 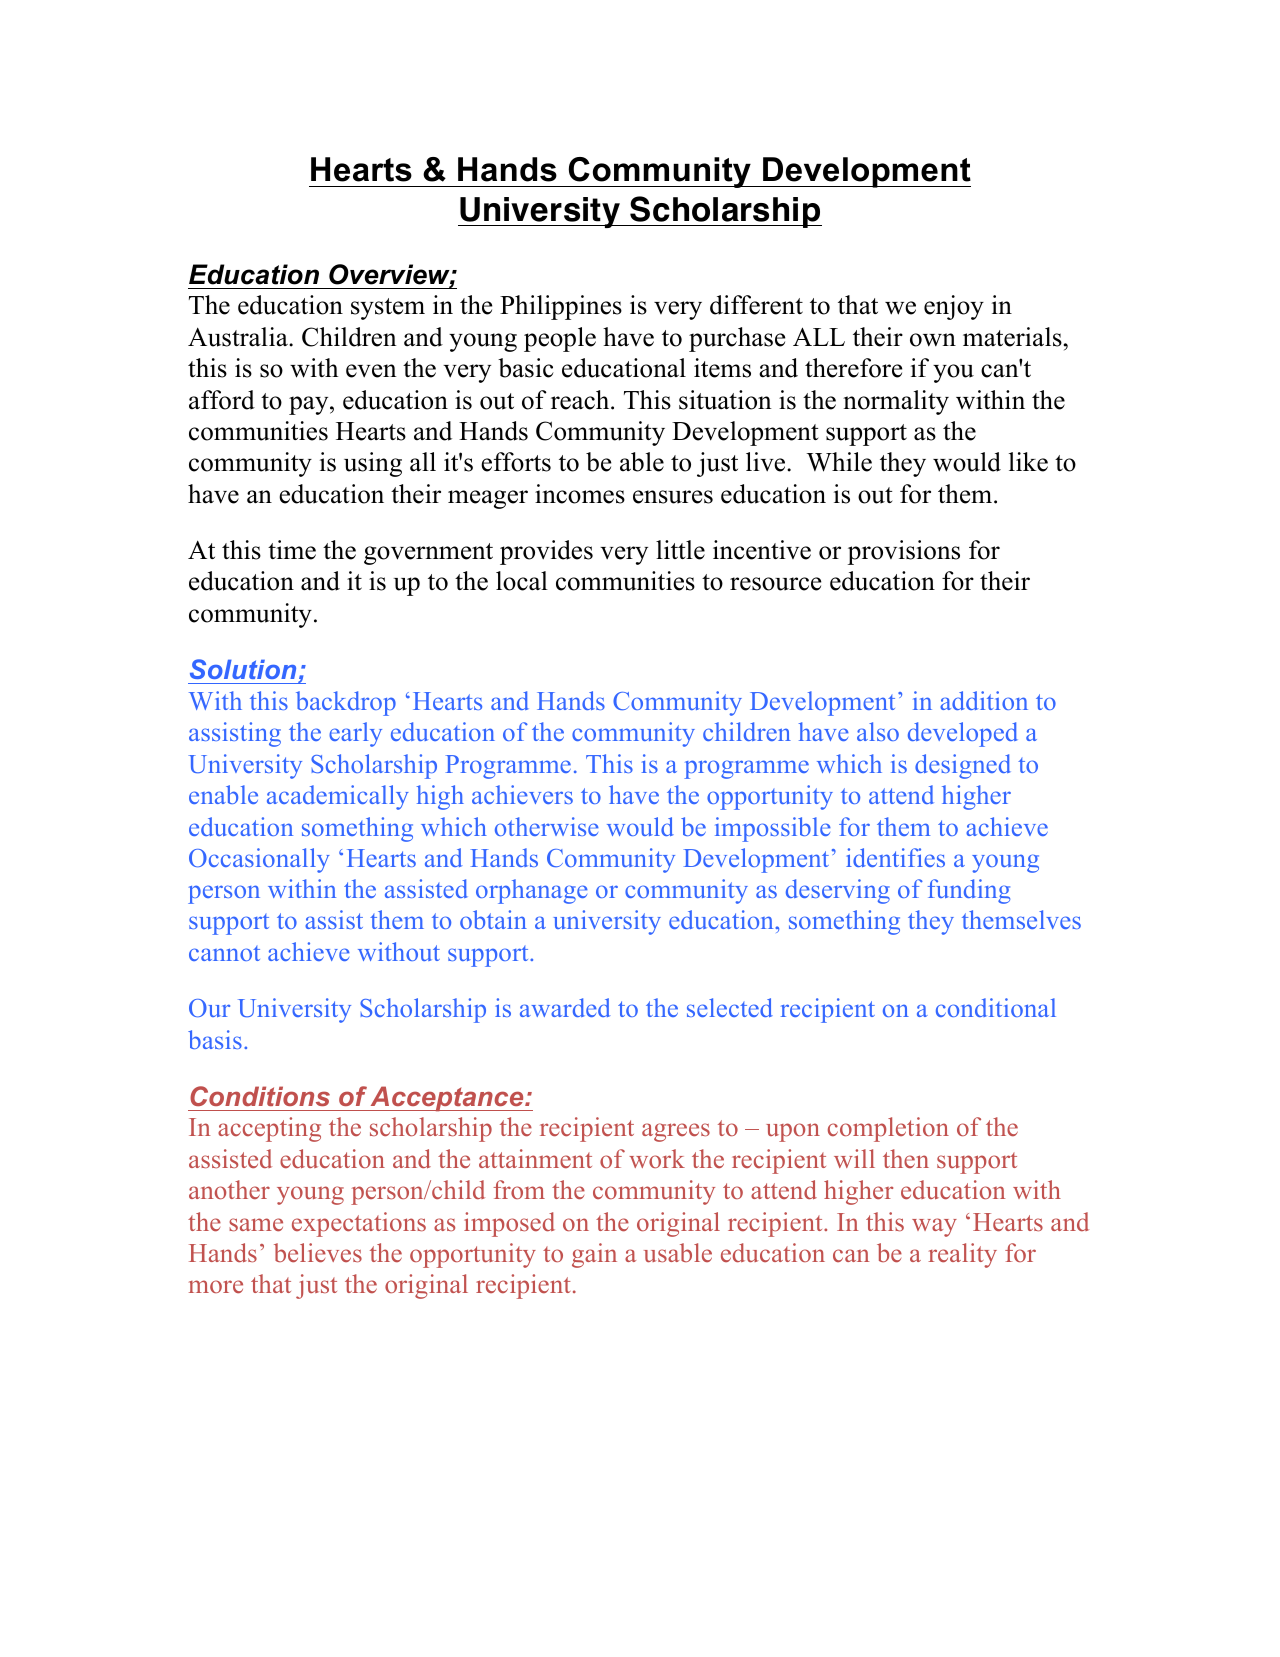 I want to click on Occasionally, so click(x=259, y=860).
